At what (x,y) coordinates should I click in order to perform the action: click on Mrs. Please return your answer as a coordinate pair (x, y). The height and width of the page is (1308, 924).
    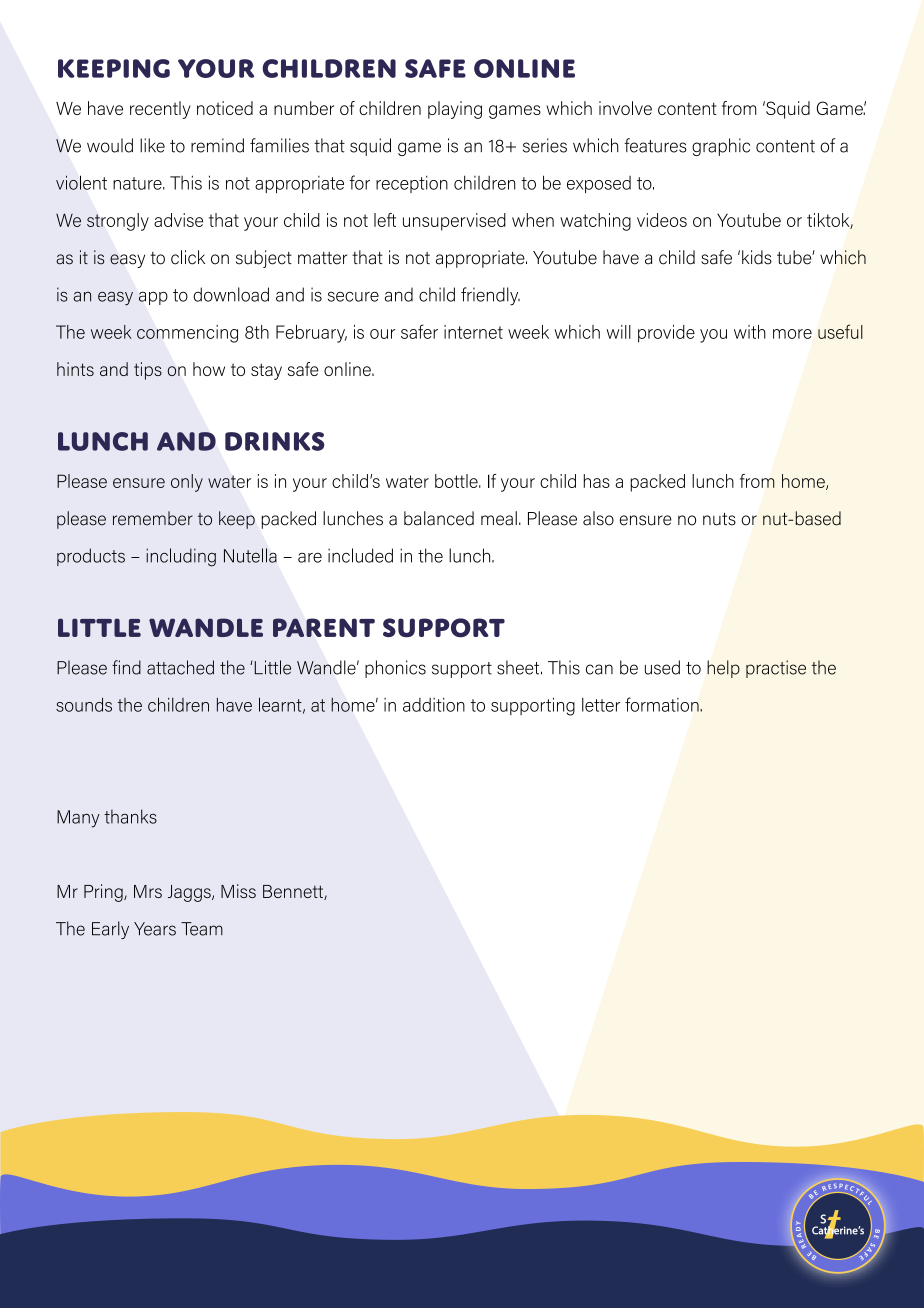
    Looking at the image, I should click on (148, 891).
